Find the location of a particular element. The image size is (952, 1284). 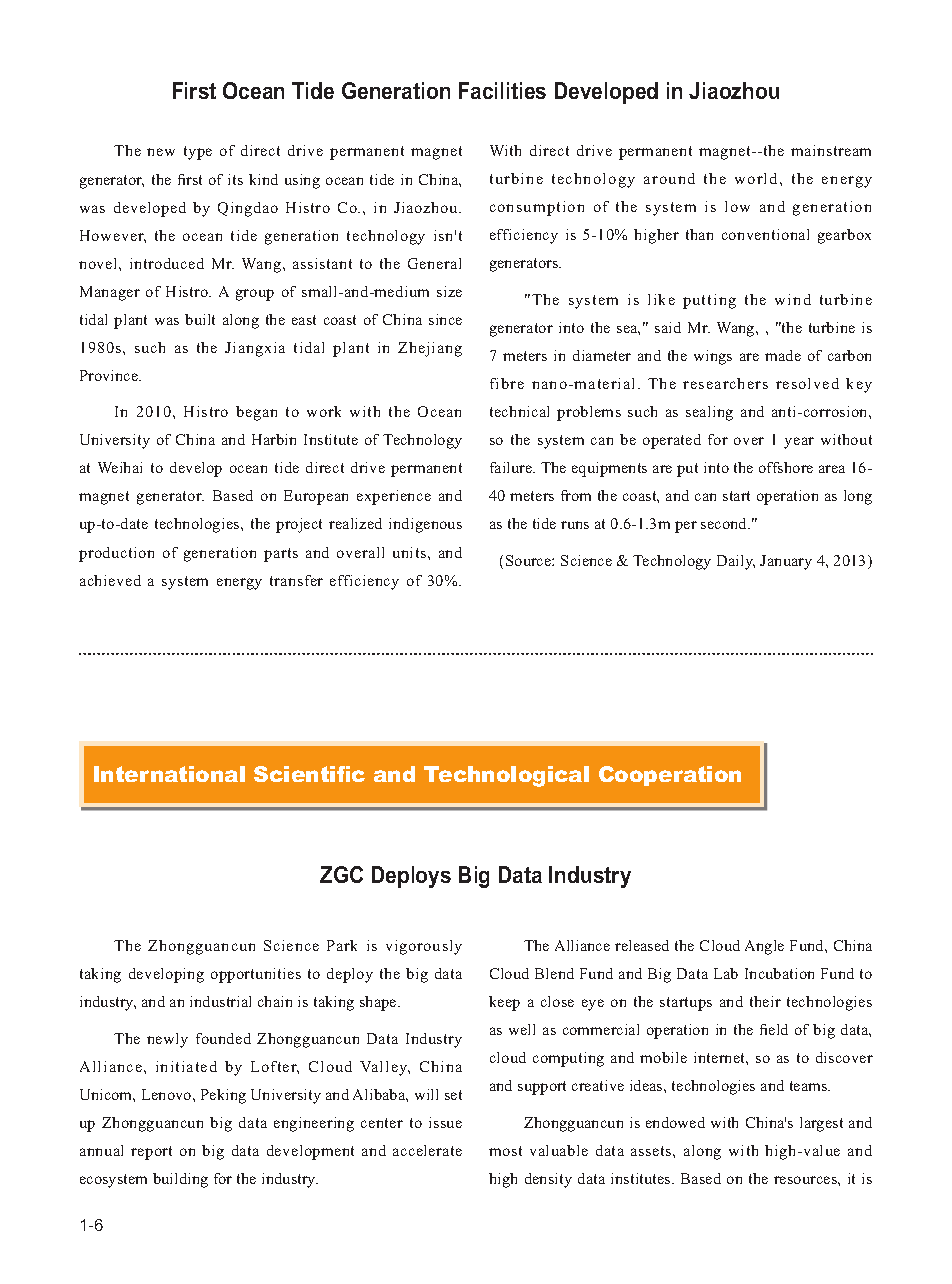

type is located at coordinates (198, 153).
